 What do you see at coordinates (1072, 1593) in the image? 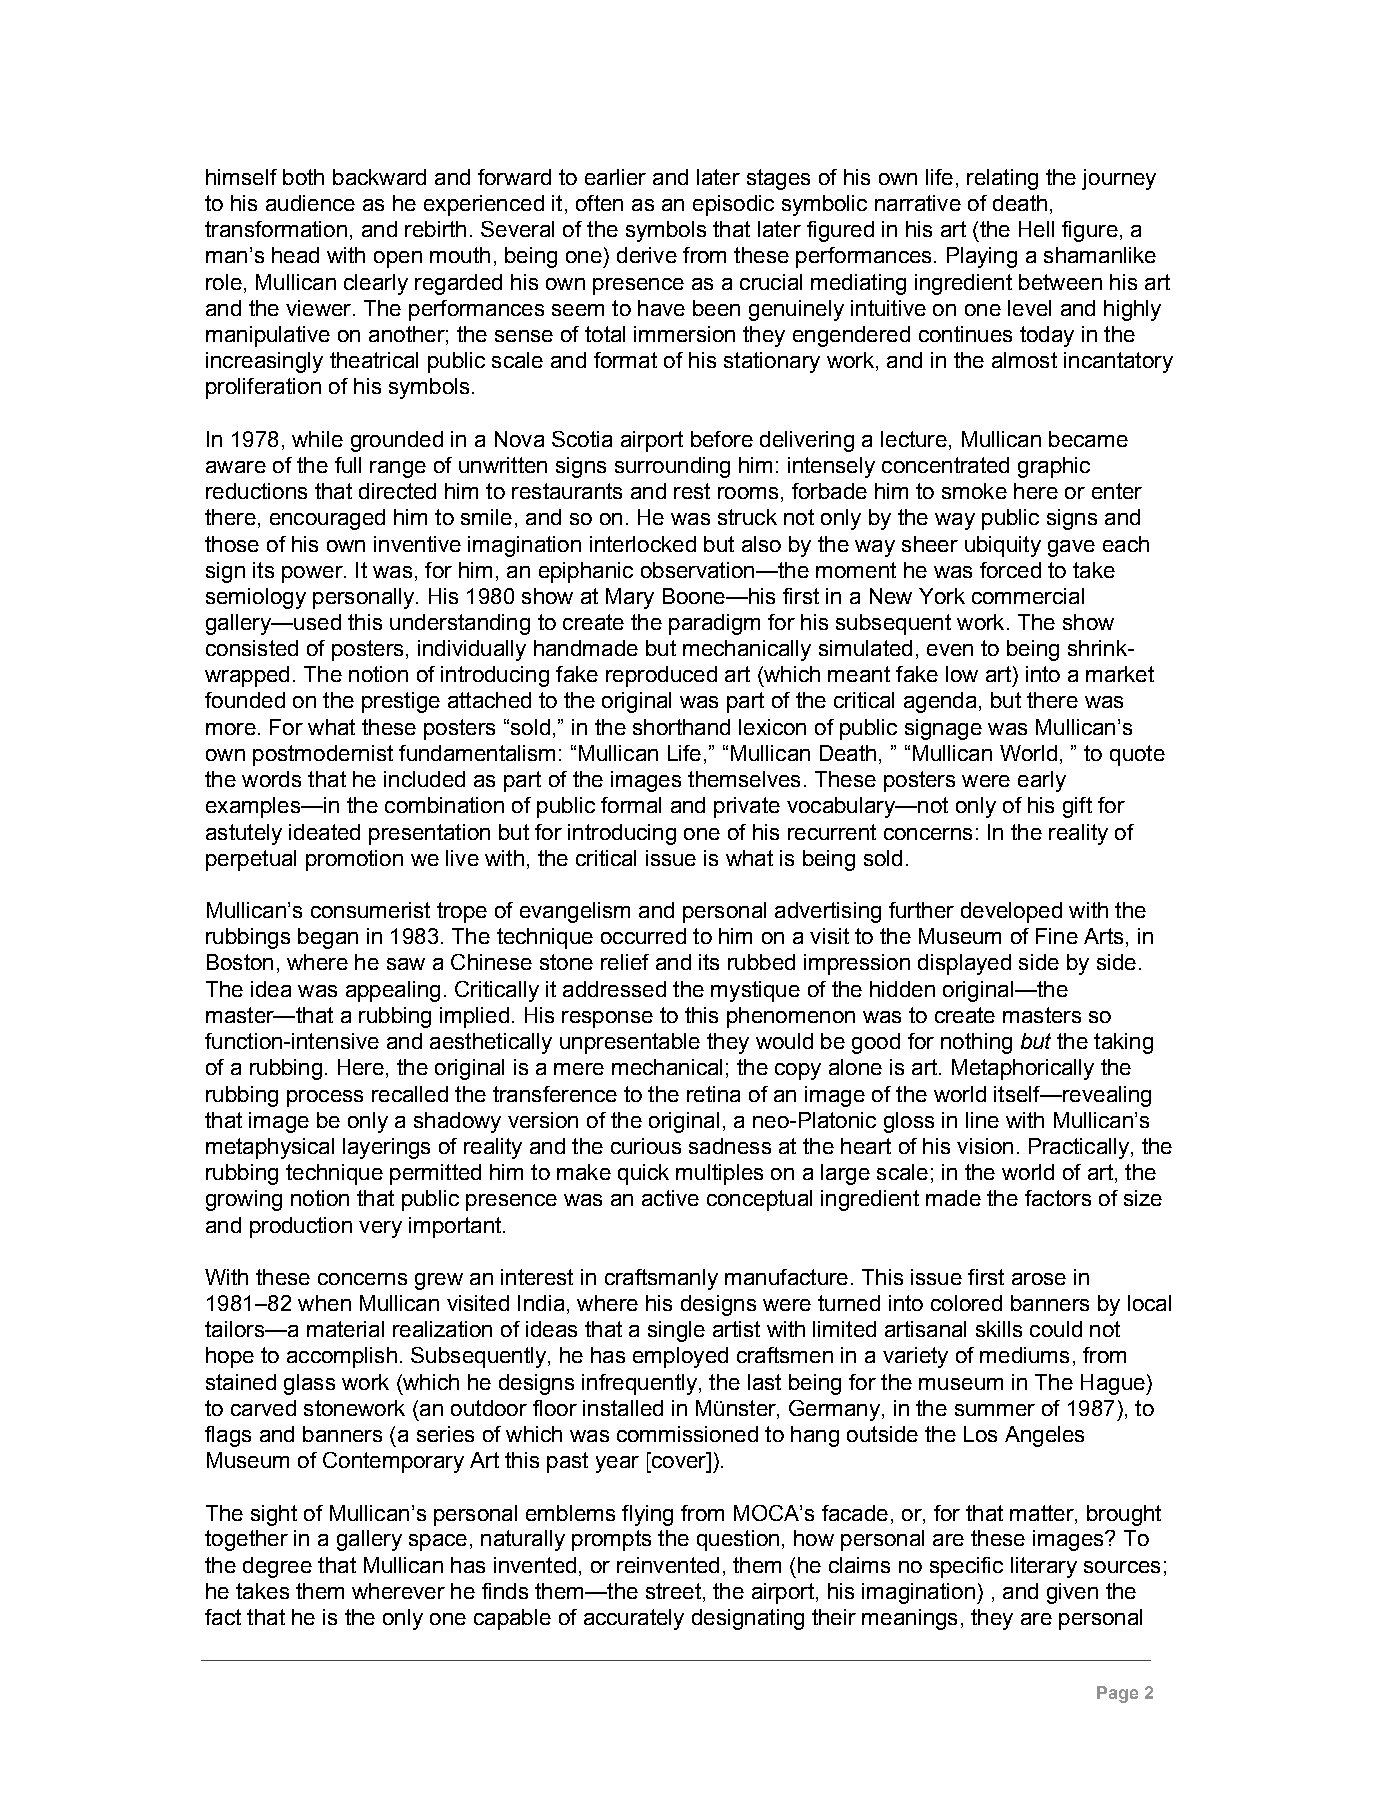
I see `given` at bounding box center [1072, 1593].
